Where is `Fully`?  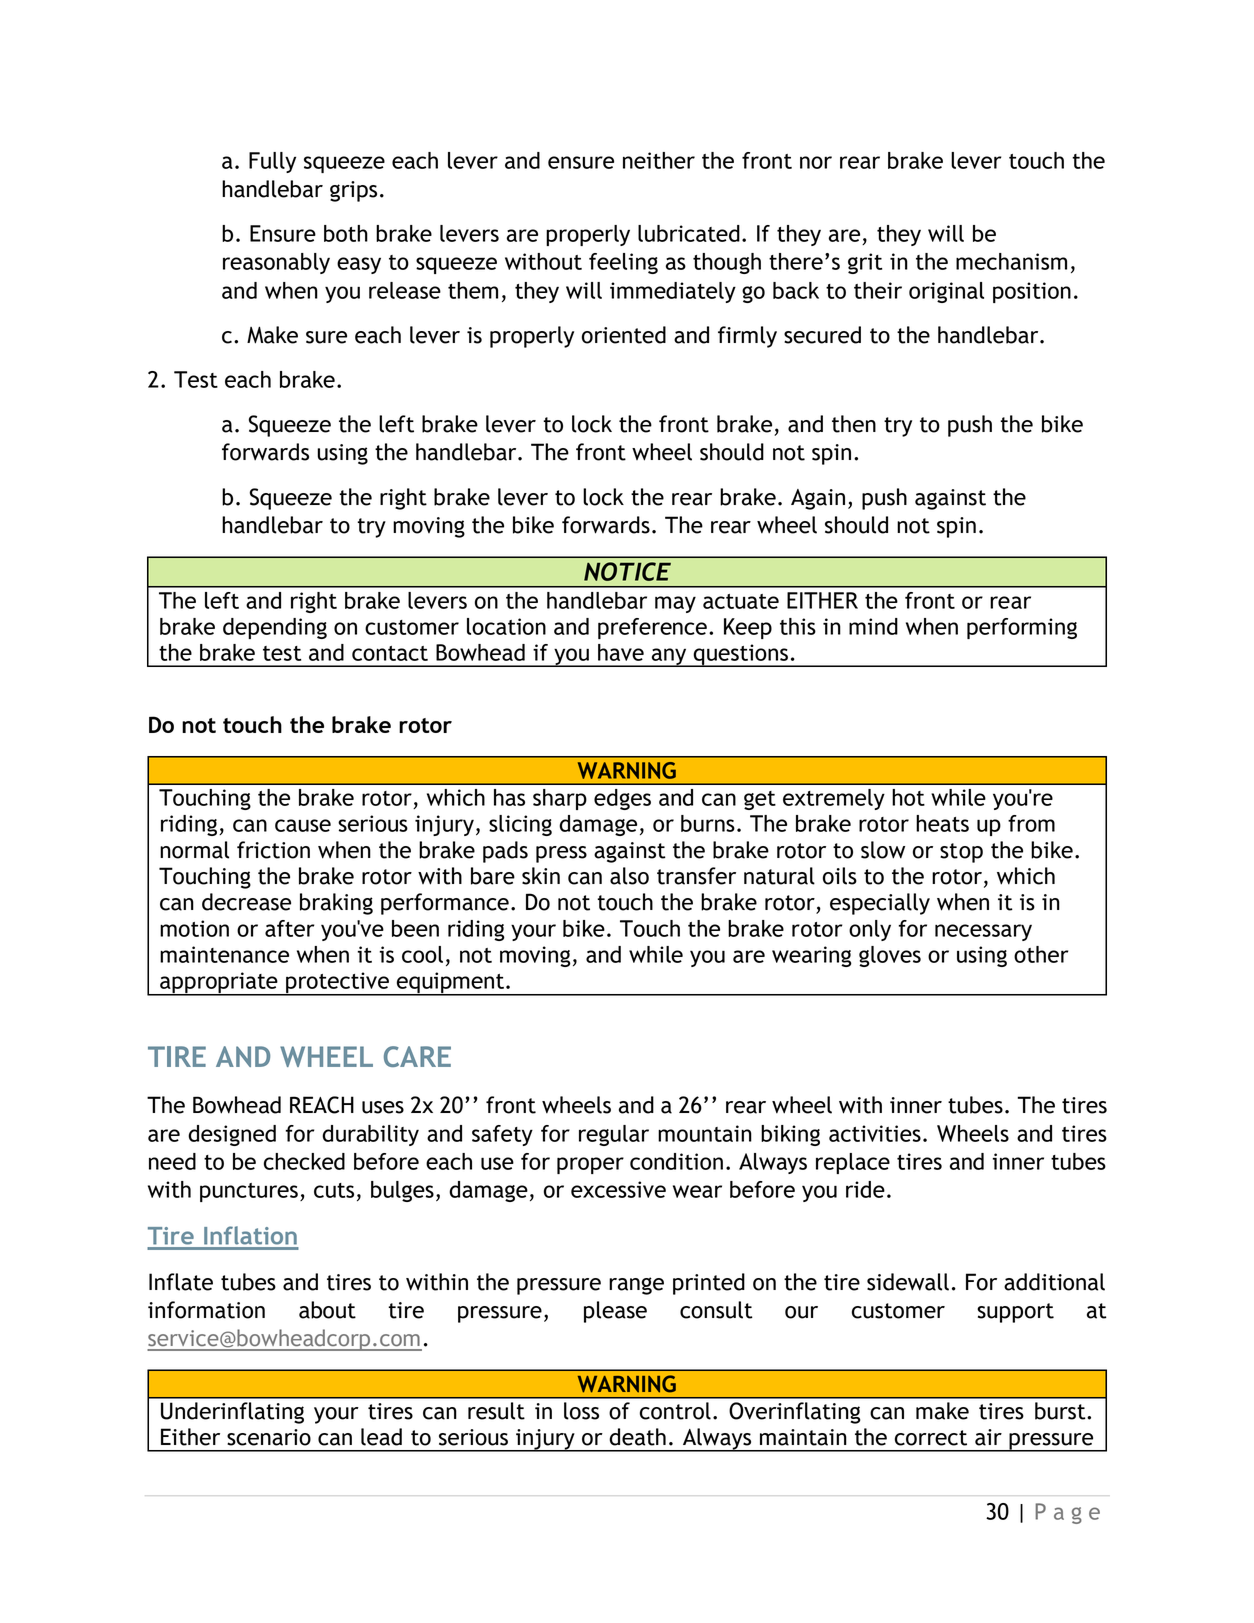
Fully is located at coordinates (272, 162).
